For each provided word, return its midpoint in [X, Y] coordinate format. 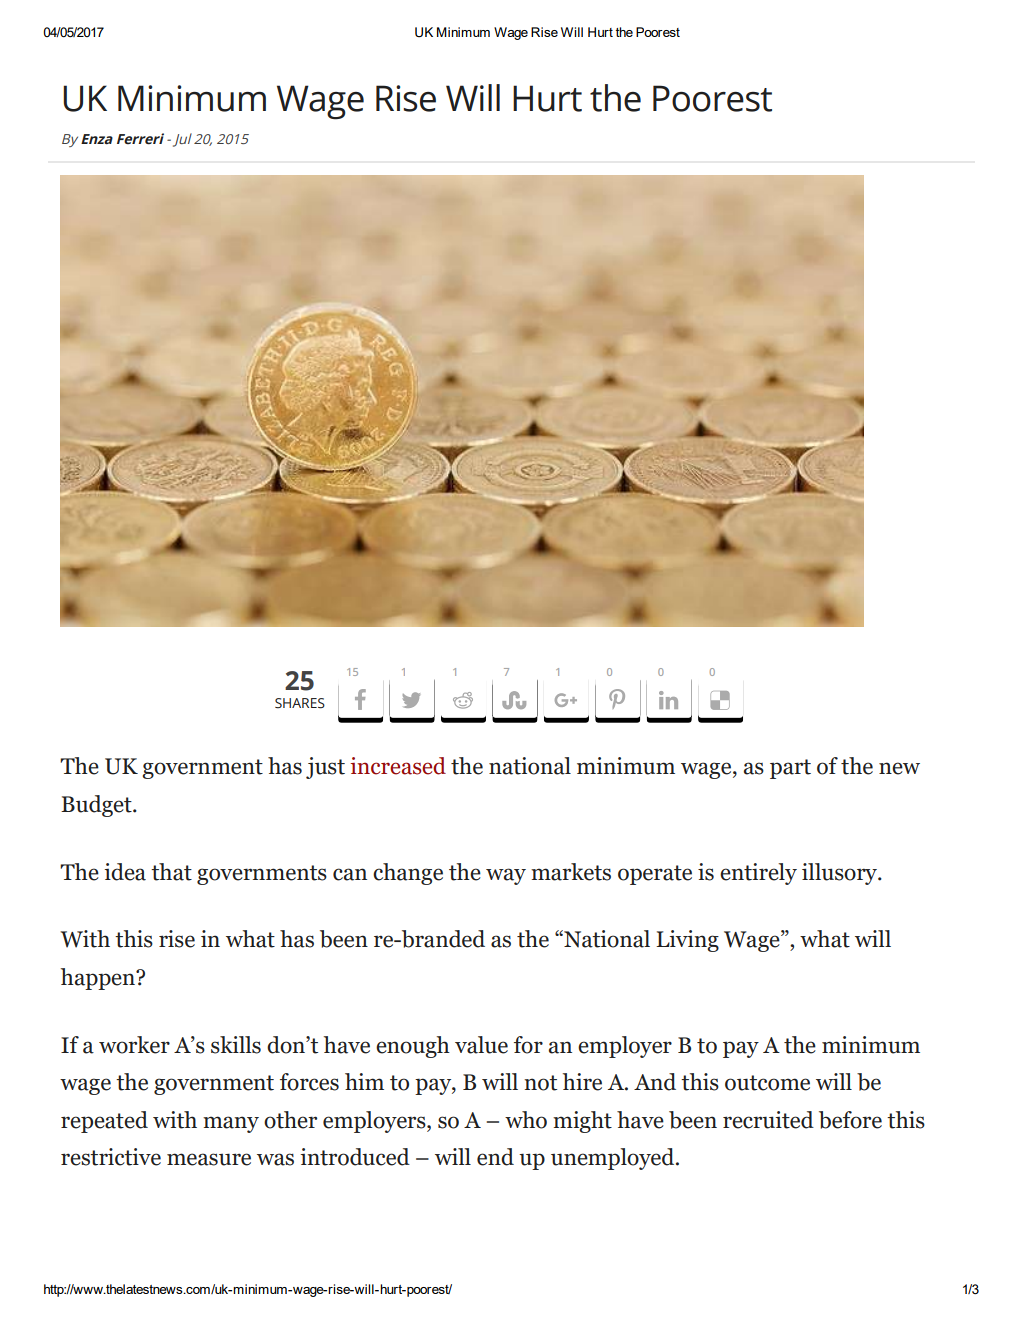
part [790, 769]
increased [398, 766]
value [481, 1045]
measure [209, 1159]
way [506, 876]
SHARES [300, 703]
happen [99, 979]
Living [687, 941]
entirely [758, 874]
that [171, 872]
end [495, 1157]
